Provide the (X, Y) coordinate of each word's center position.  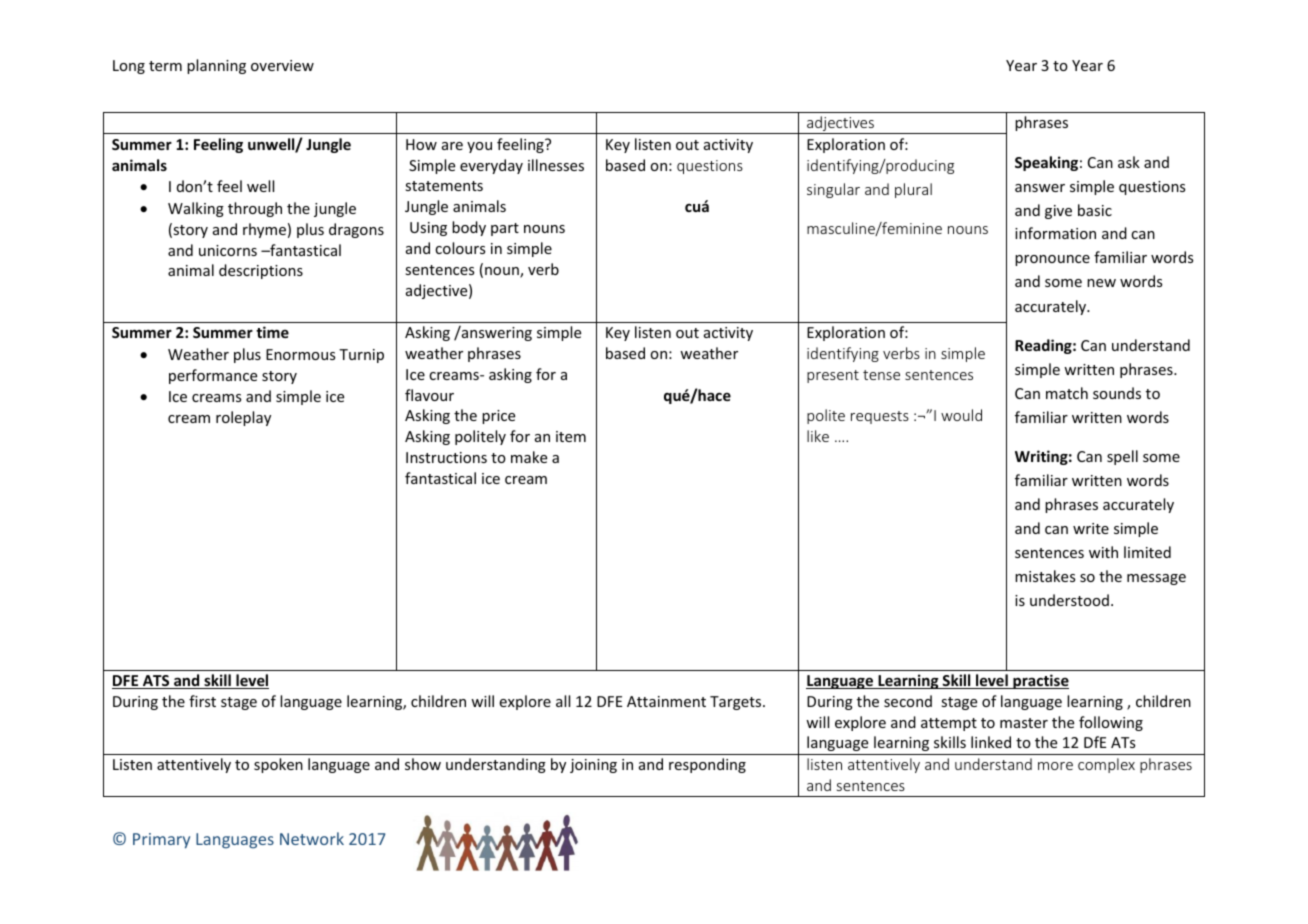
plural (913, 190)
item (571, 436)
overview (282, 65)
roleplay (243, 418)
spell (1122, 457)
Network (312, 838)
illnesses (556, 165)
